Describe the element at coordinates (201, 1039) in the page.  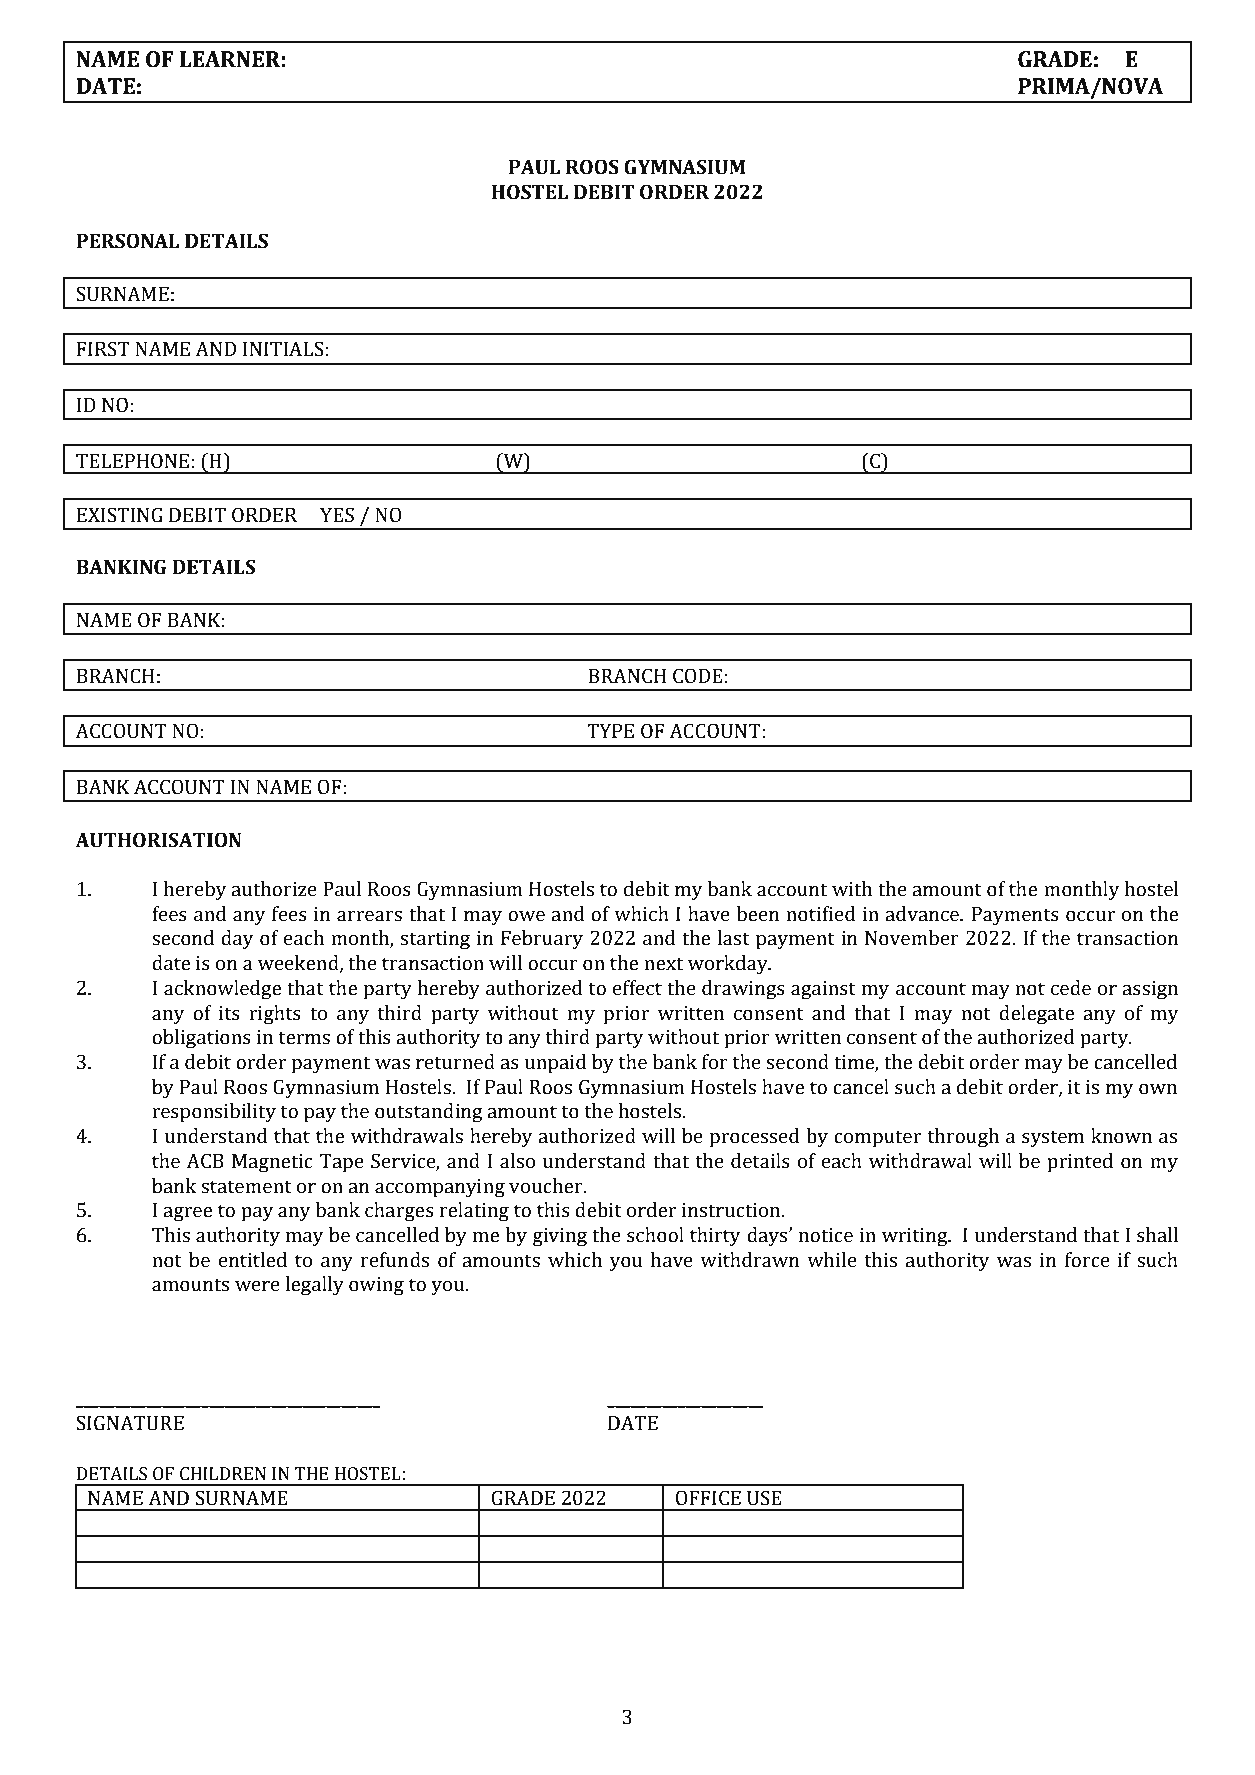
I see `obligations` at that location.
